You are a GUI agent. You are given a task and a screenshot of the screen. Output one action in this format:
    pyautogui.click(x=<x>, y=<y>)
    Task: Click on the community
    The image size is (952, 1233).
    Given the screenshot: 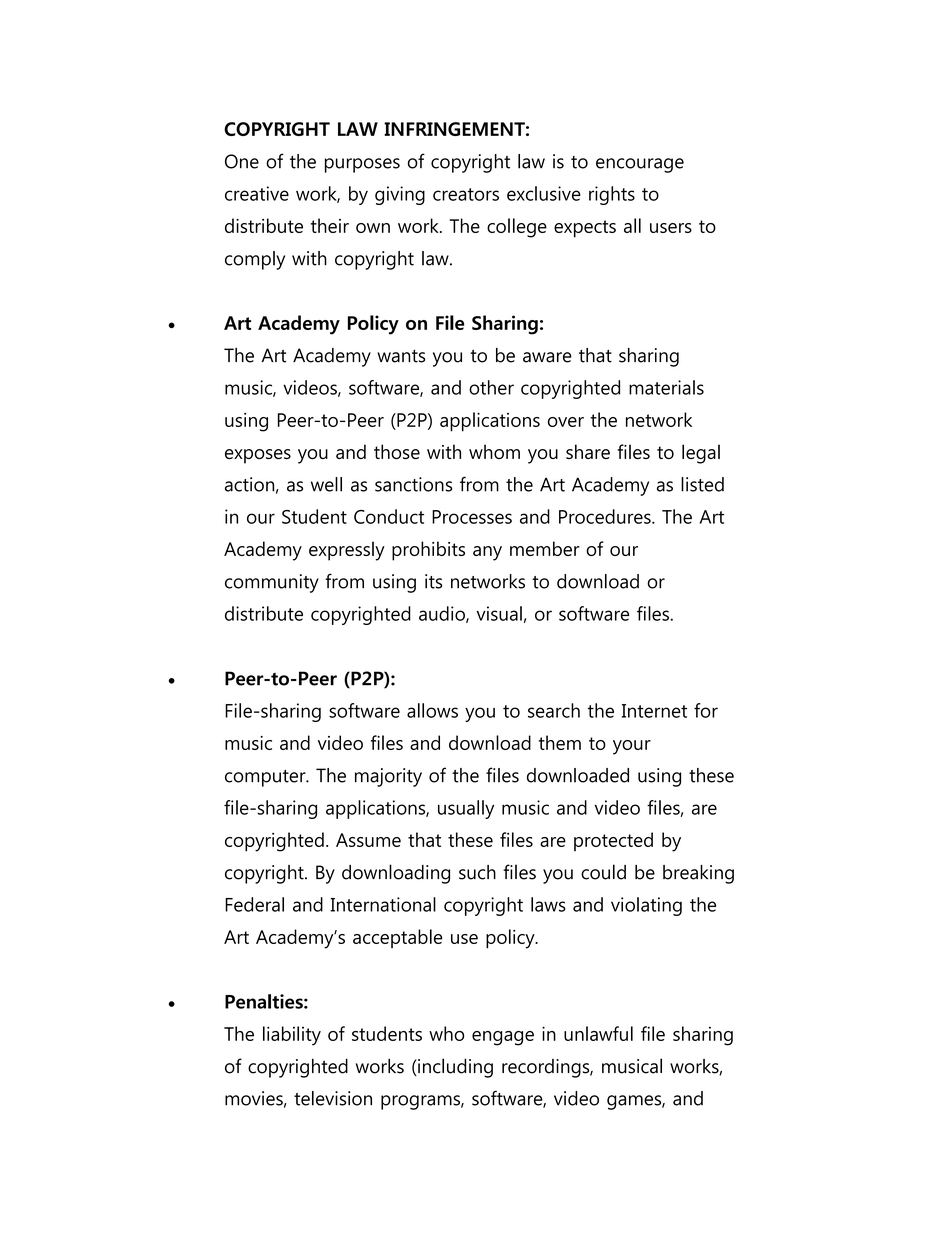 What is the action you would take?
    pyautogui.click(x=272, y=583)
